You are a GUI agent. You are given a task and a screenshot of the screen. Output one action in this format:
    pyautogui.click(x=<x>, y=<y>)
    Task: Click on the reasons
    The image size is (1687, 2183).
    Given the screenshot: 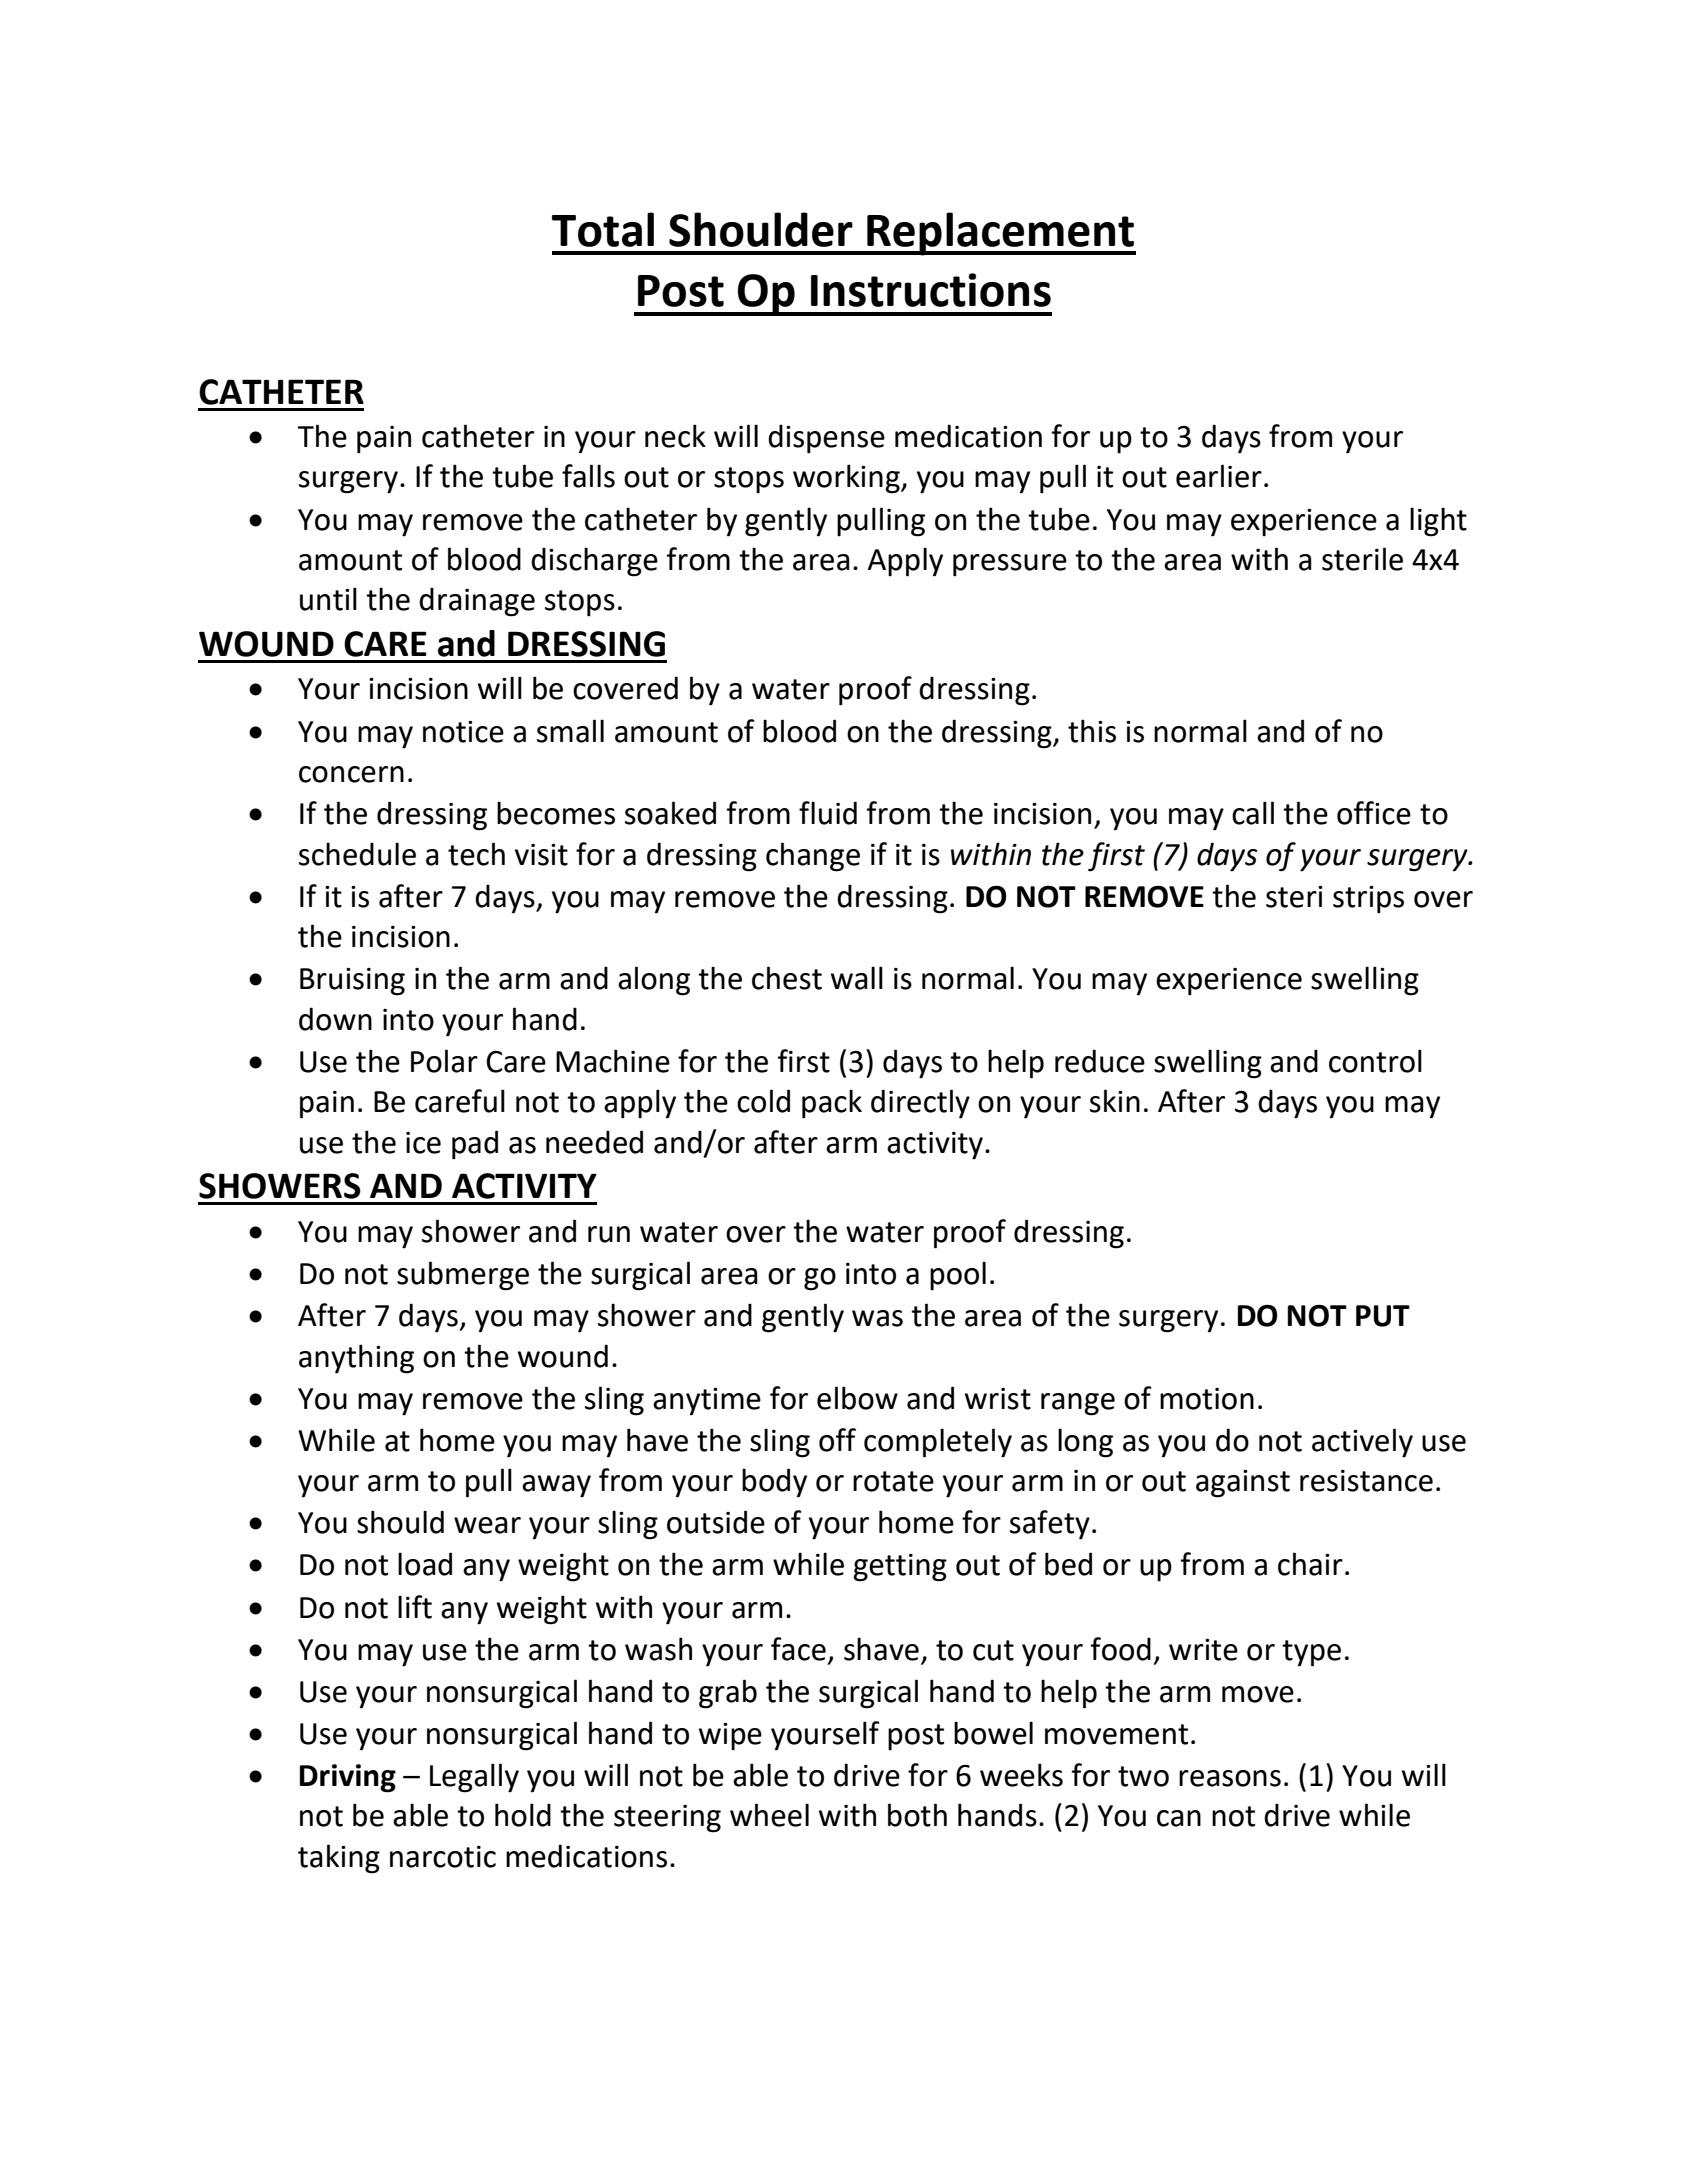 What is the action you would take?
    pyautogui.click(x=1230, y=1778)
